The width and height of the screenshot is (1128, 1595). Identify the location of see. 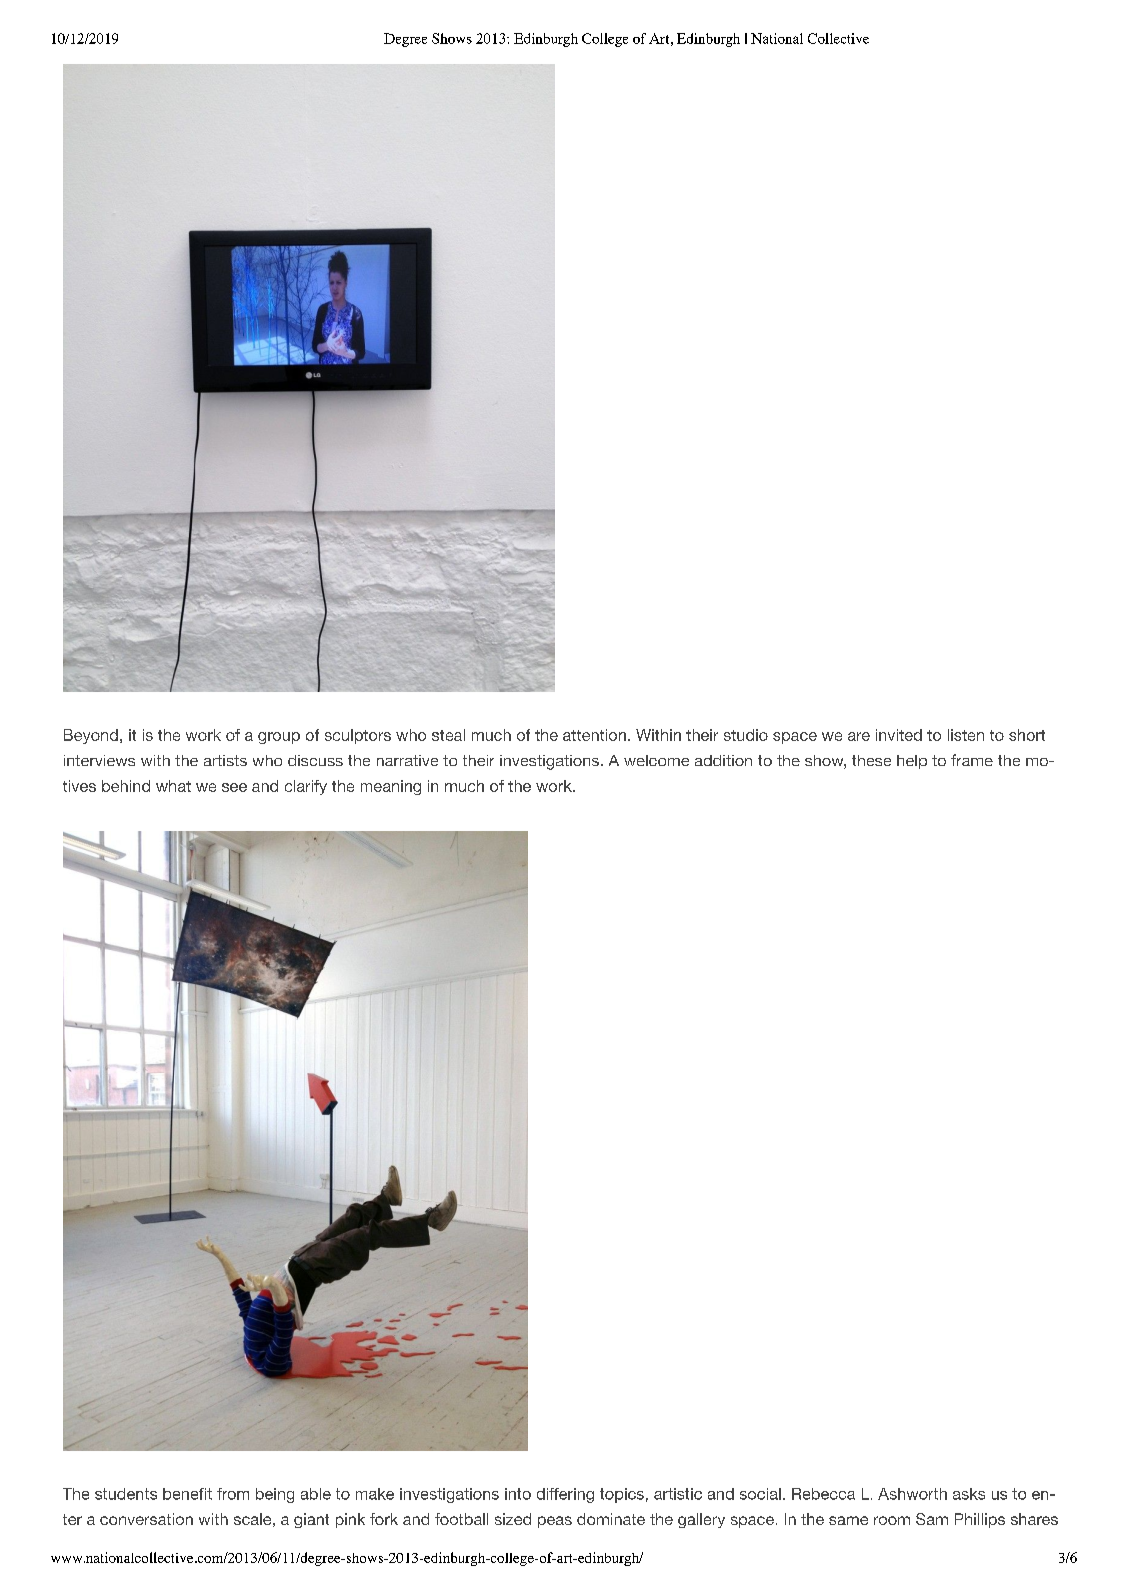
(234, 787).
